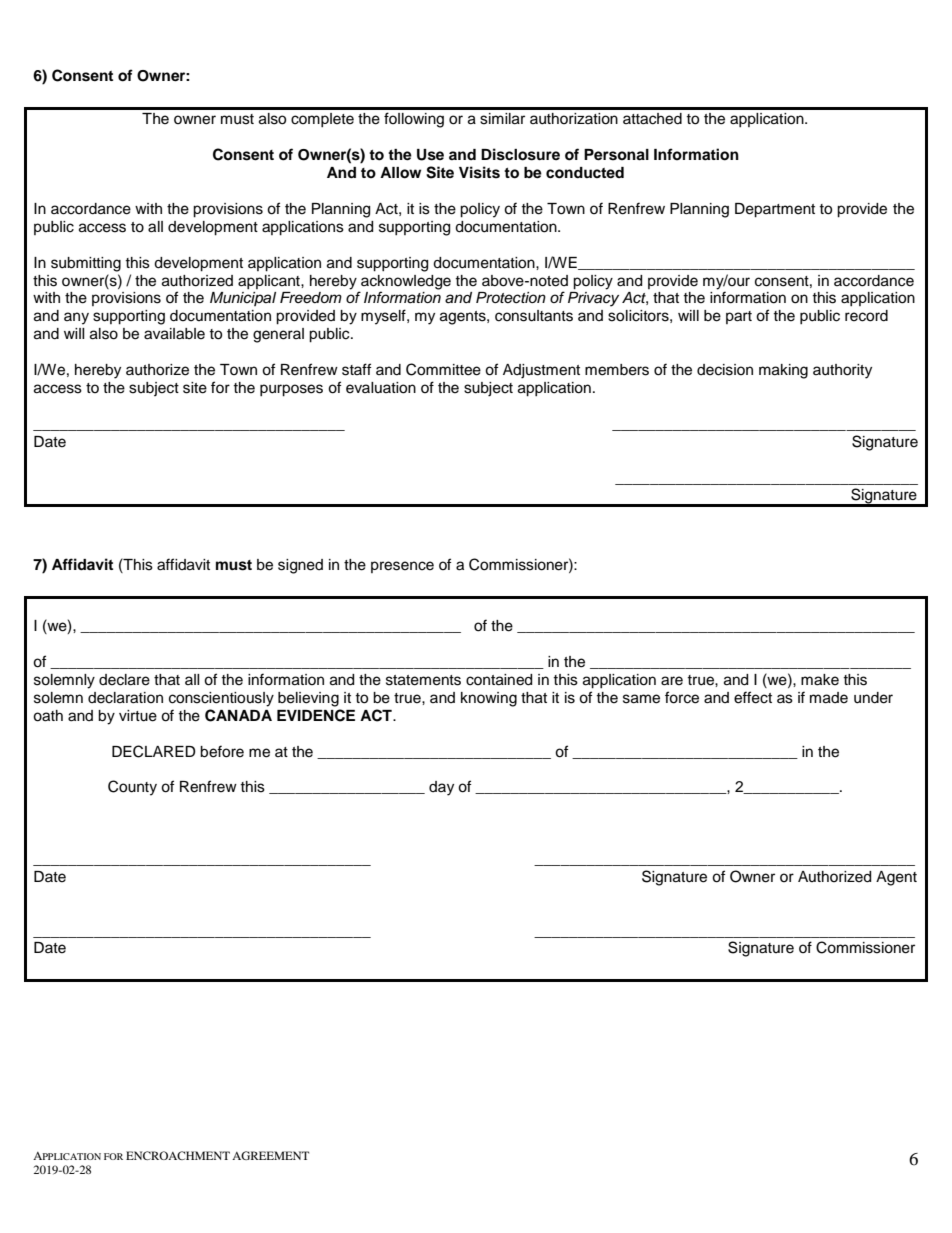 This screenshot has height=1233, width=952. I want to click on made, so click(829, 698).
